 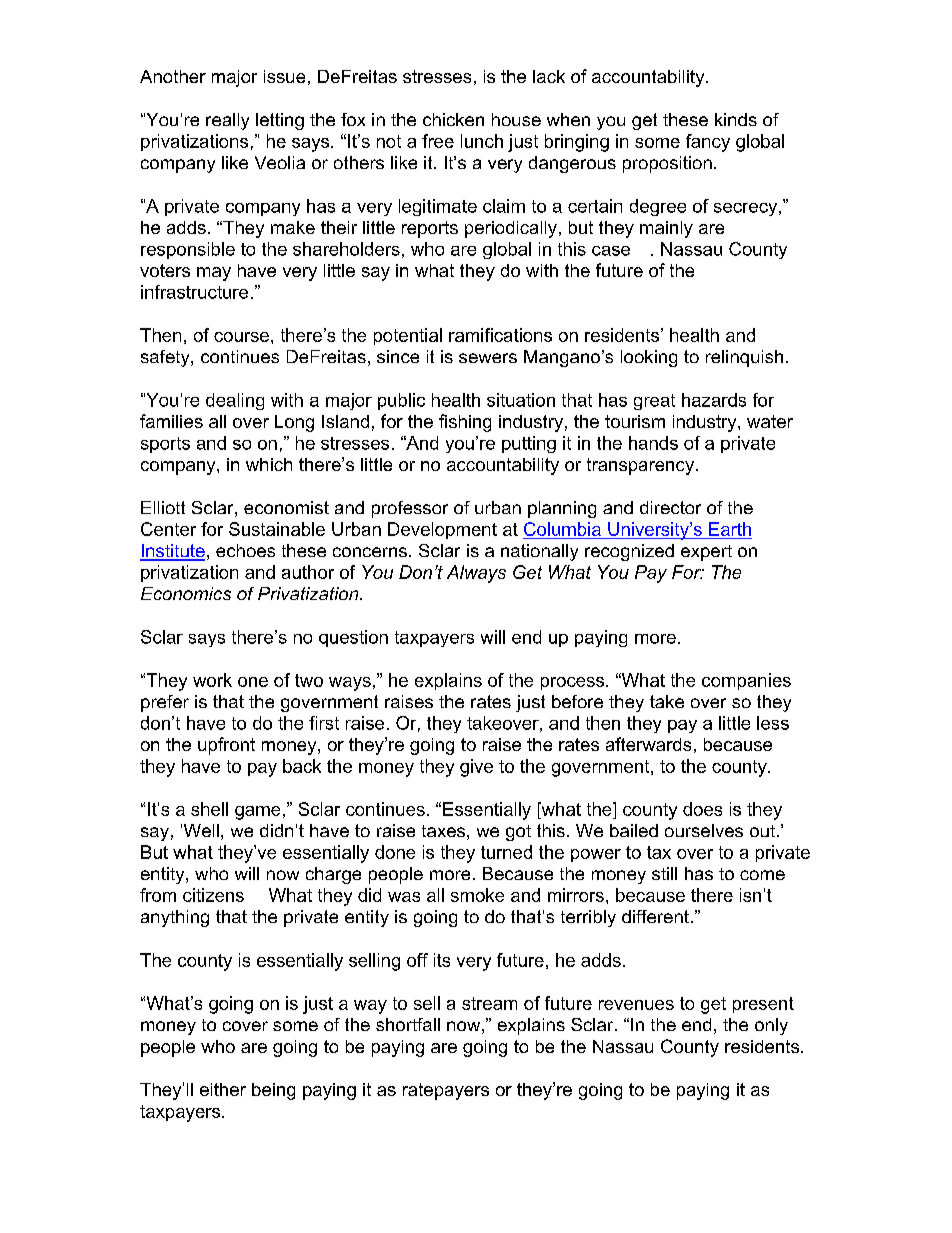 I want to click on either, so click(x=223, y=1089).
